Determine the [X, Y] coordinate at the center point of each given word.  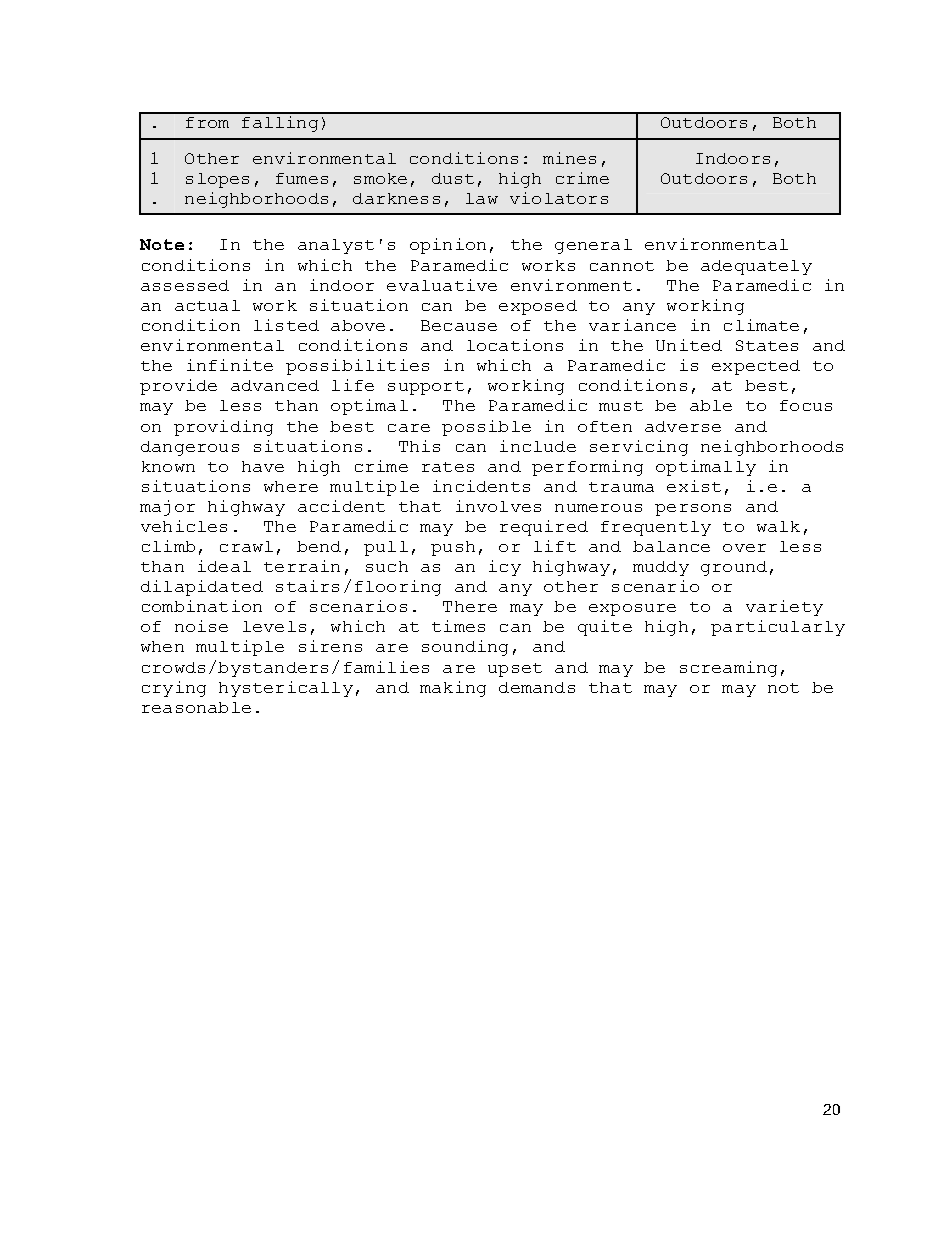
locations [515, 345]
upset [515, 670]
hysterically [286, 689]
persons [693, 510]
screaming [728, 669]
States [767, 345]
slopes [217, 180]
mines [569, 158]
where [291, 486]
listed [286, 325]
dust [453, 178]
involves [498, 506]
